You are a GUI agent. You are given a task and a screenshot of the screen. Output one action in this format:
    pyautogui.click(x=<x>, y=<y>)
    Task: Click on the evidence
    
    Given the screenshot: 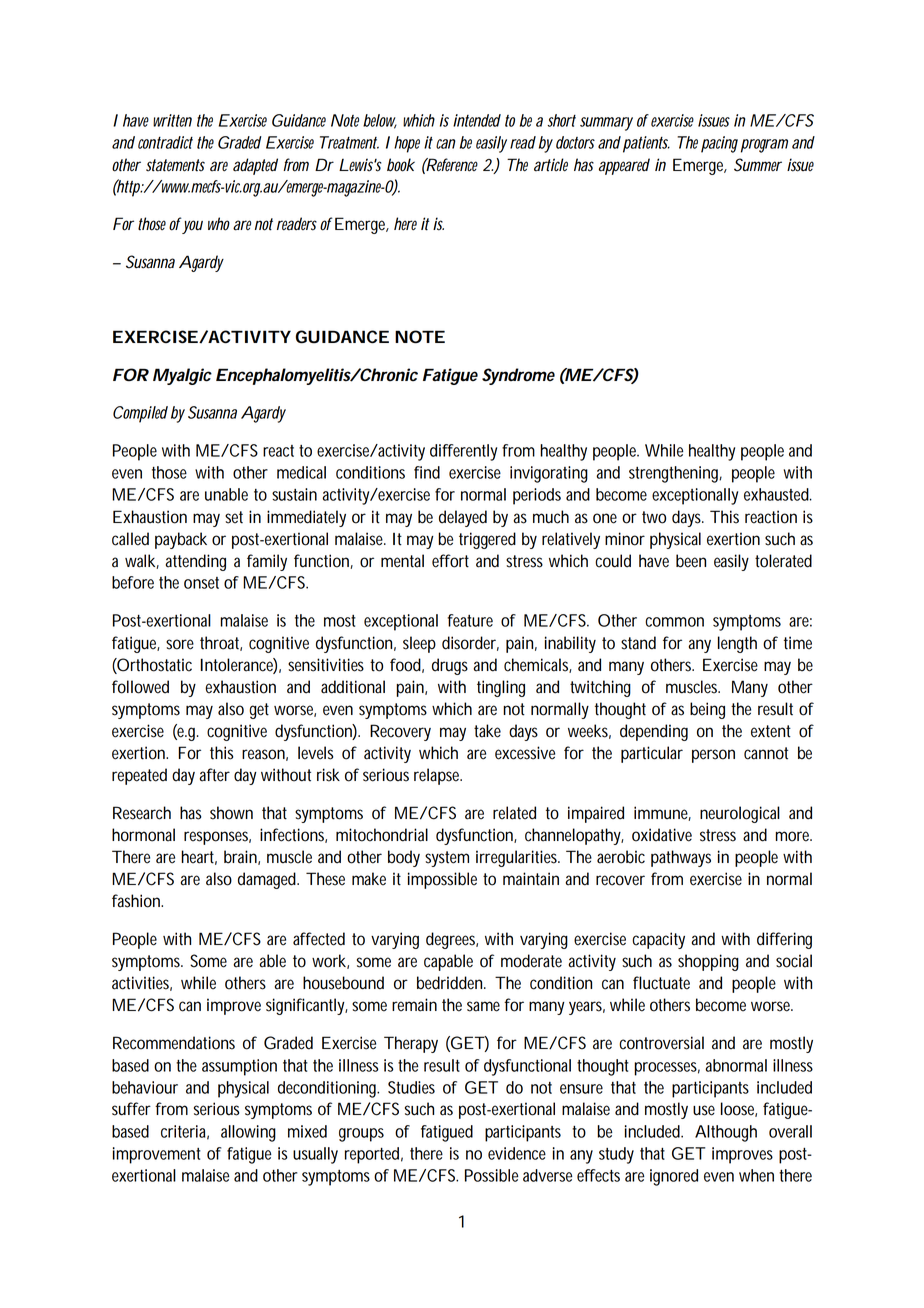 What is the action you would take?
    pyautogui.click(x=517, y=1153)
